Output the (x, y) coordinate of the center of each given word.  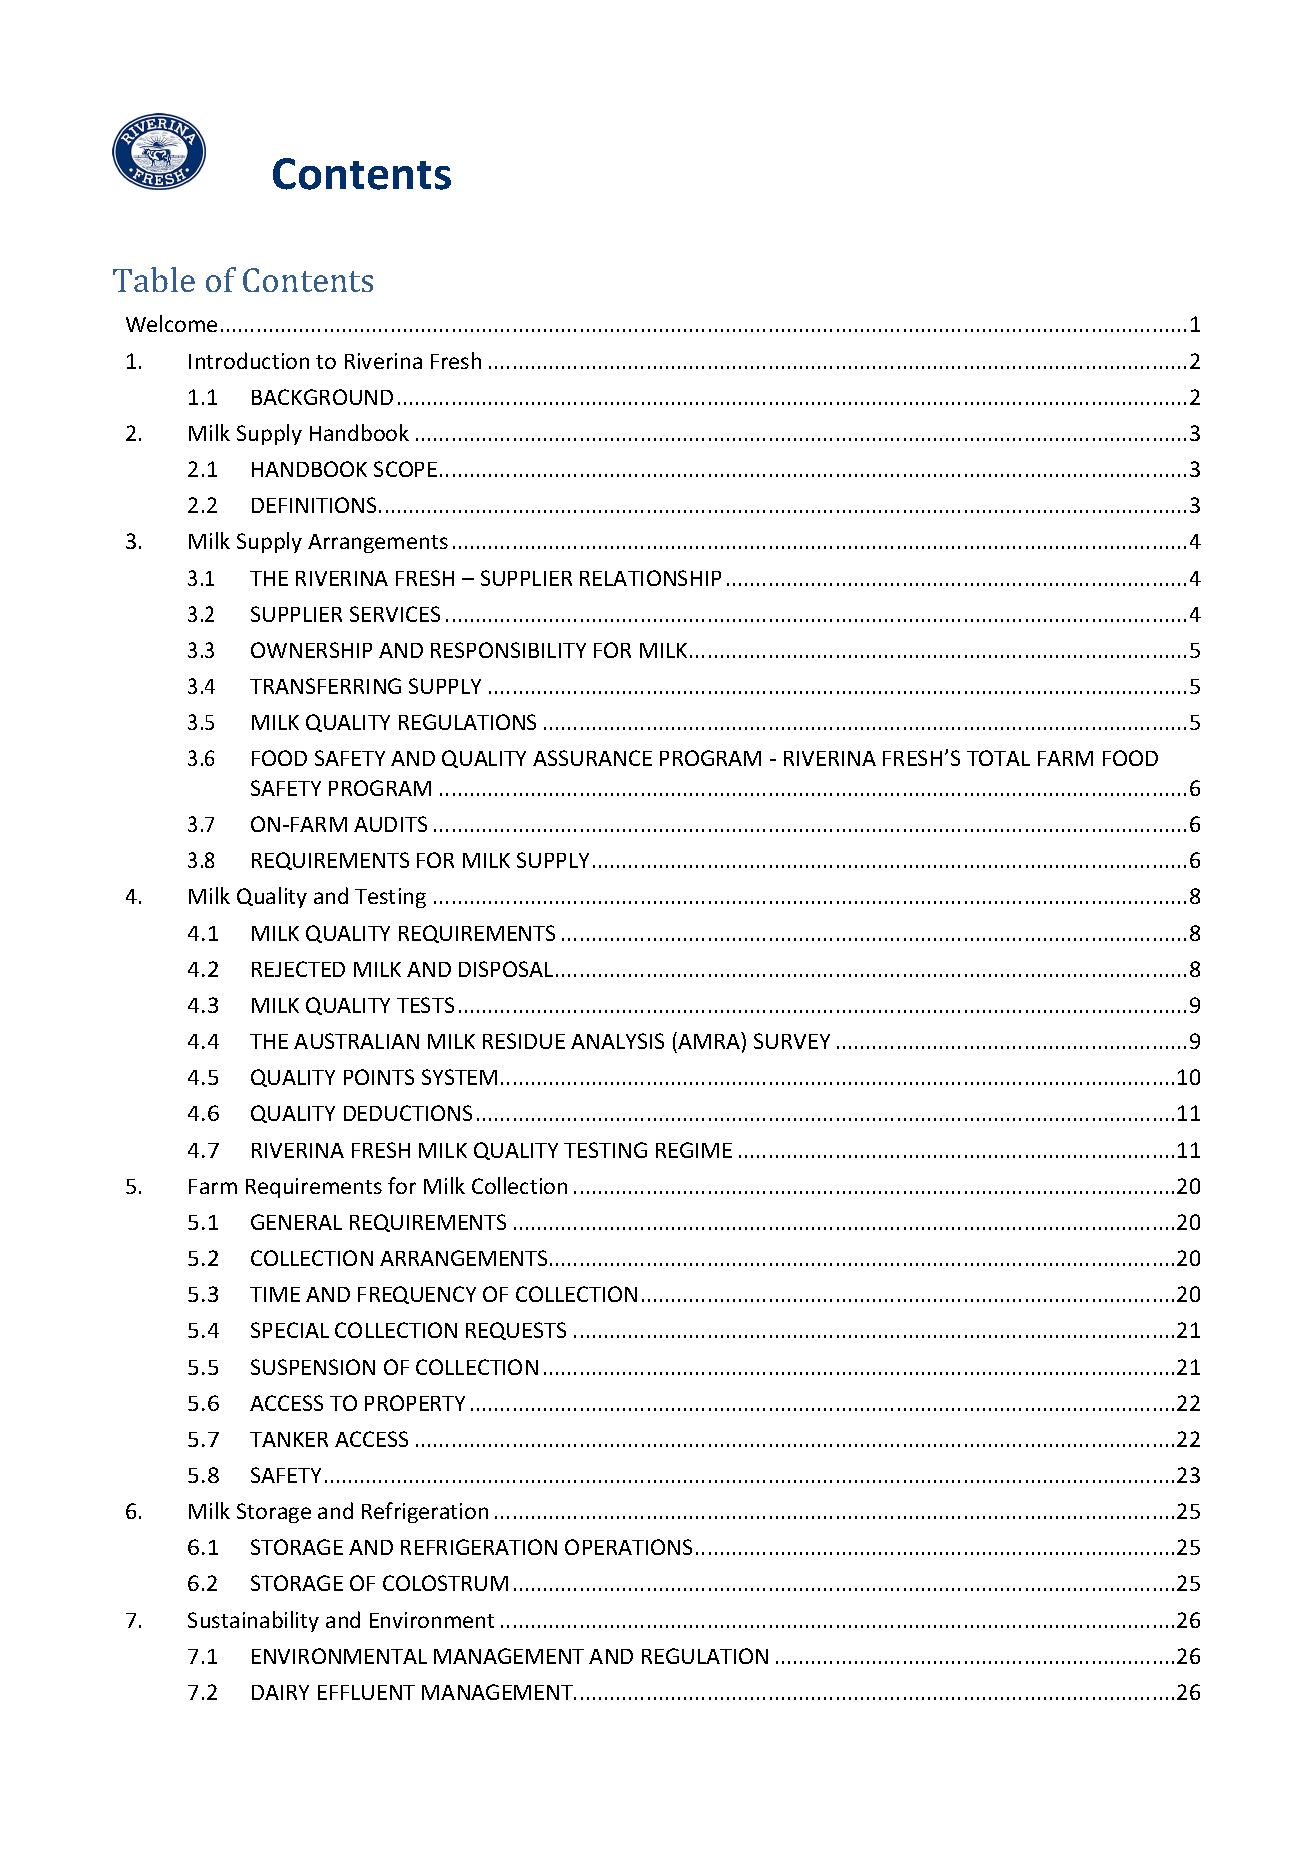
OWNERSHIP (311, 650)
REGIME (694, 1150)
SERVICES (395, 614)
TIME (275, 1294)
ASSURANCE (592, 758)
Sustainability (253, 1621)
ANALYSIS (617, 1041)
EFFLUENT (366, 1692)
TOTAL (998, 758)
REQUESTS (516, 1331)
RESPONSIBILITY (508, 650)
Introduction (249, 360)
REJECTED (298, 969)
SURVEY (792, 1041)
